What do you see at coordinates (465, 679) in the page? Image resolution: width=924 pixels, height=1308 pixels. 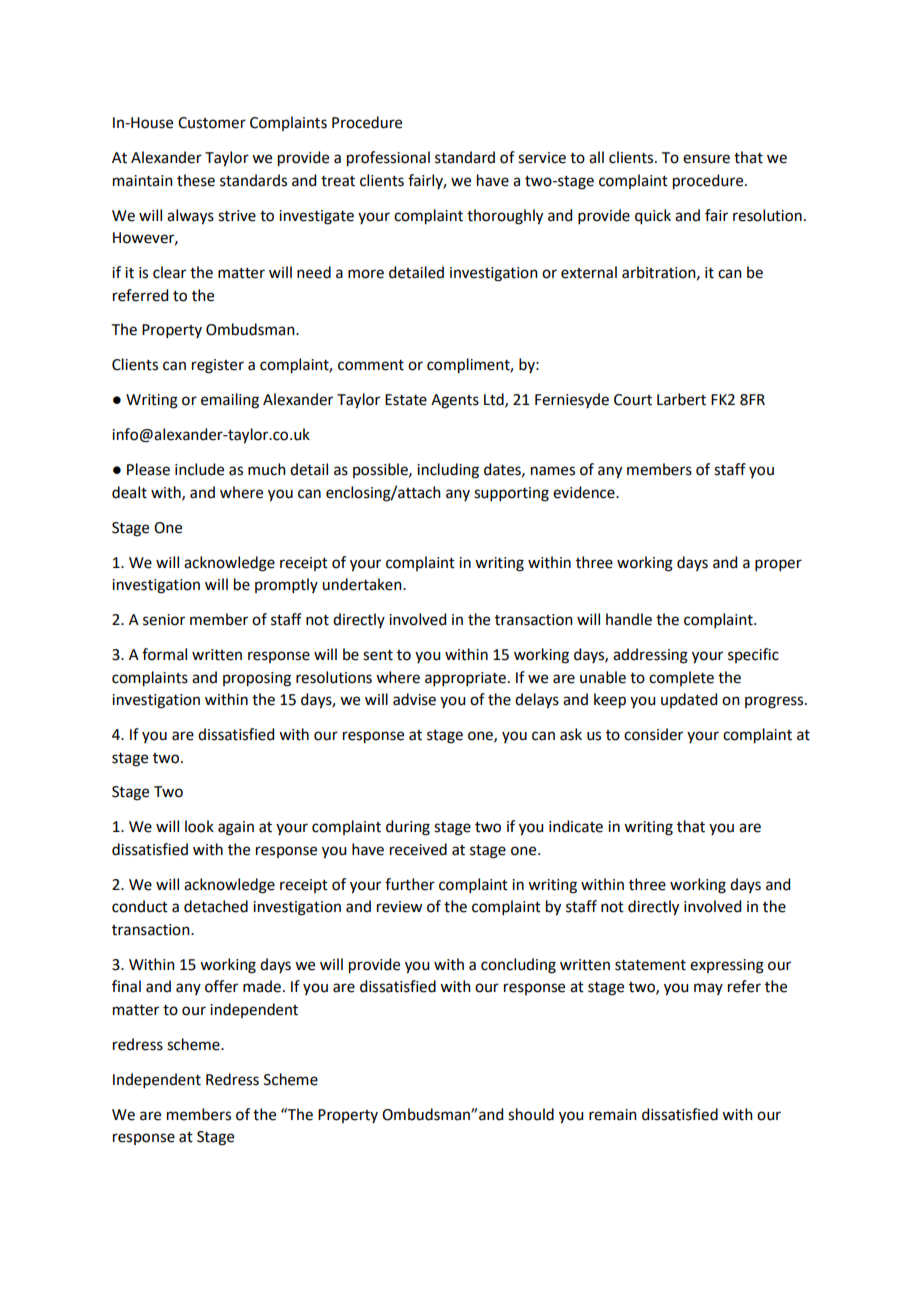 I see `appropriate` at bounding box center [465, 679].
